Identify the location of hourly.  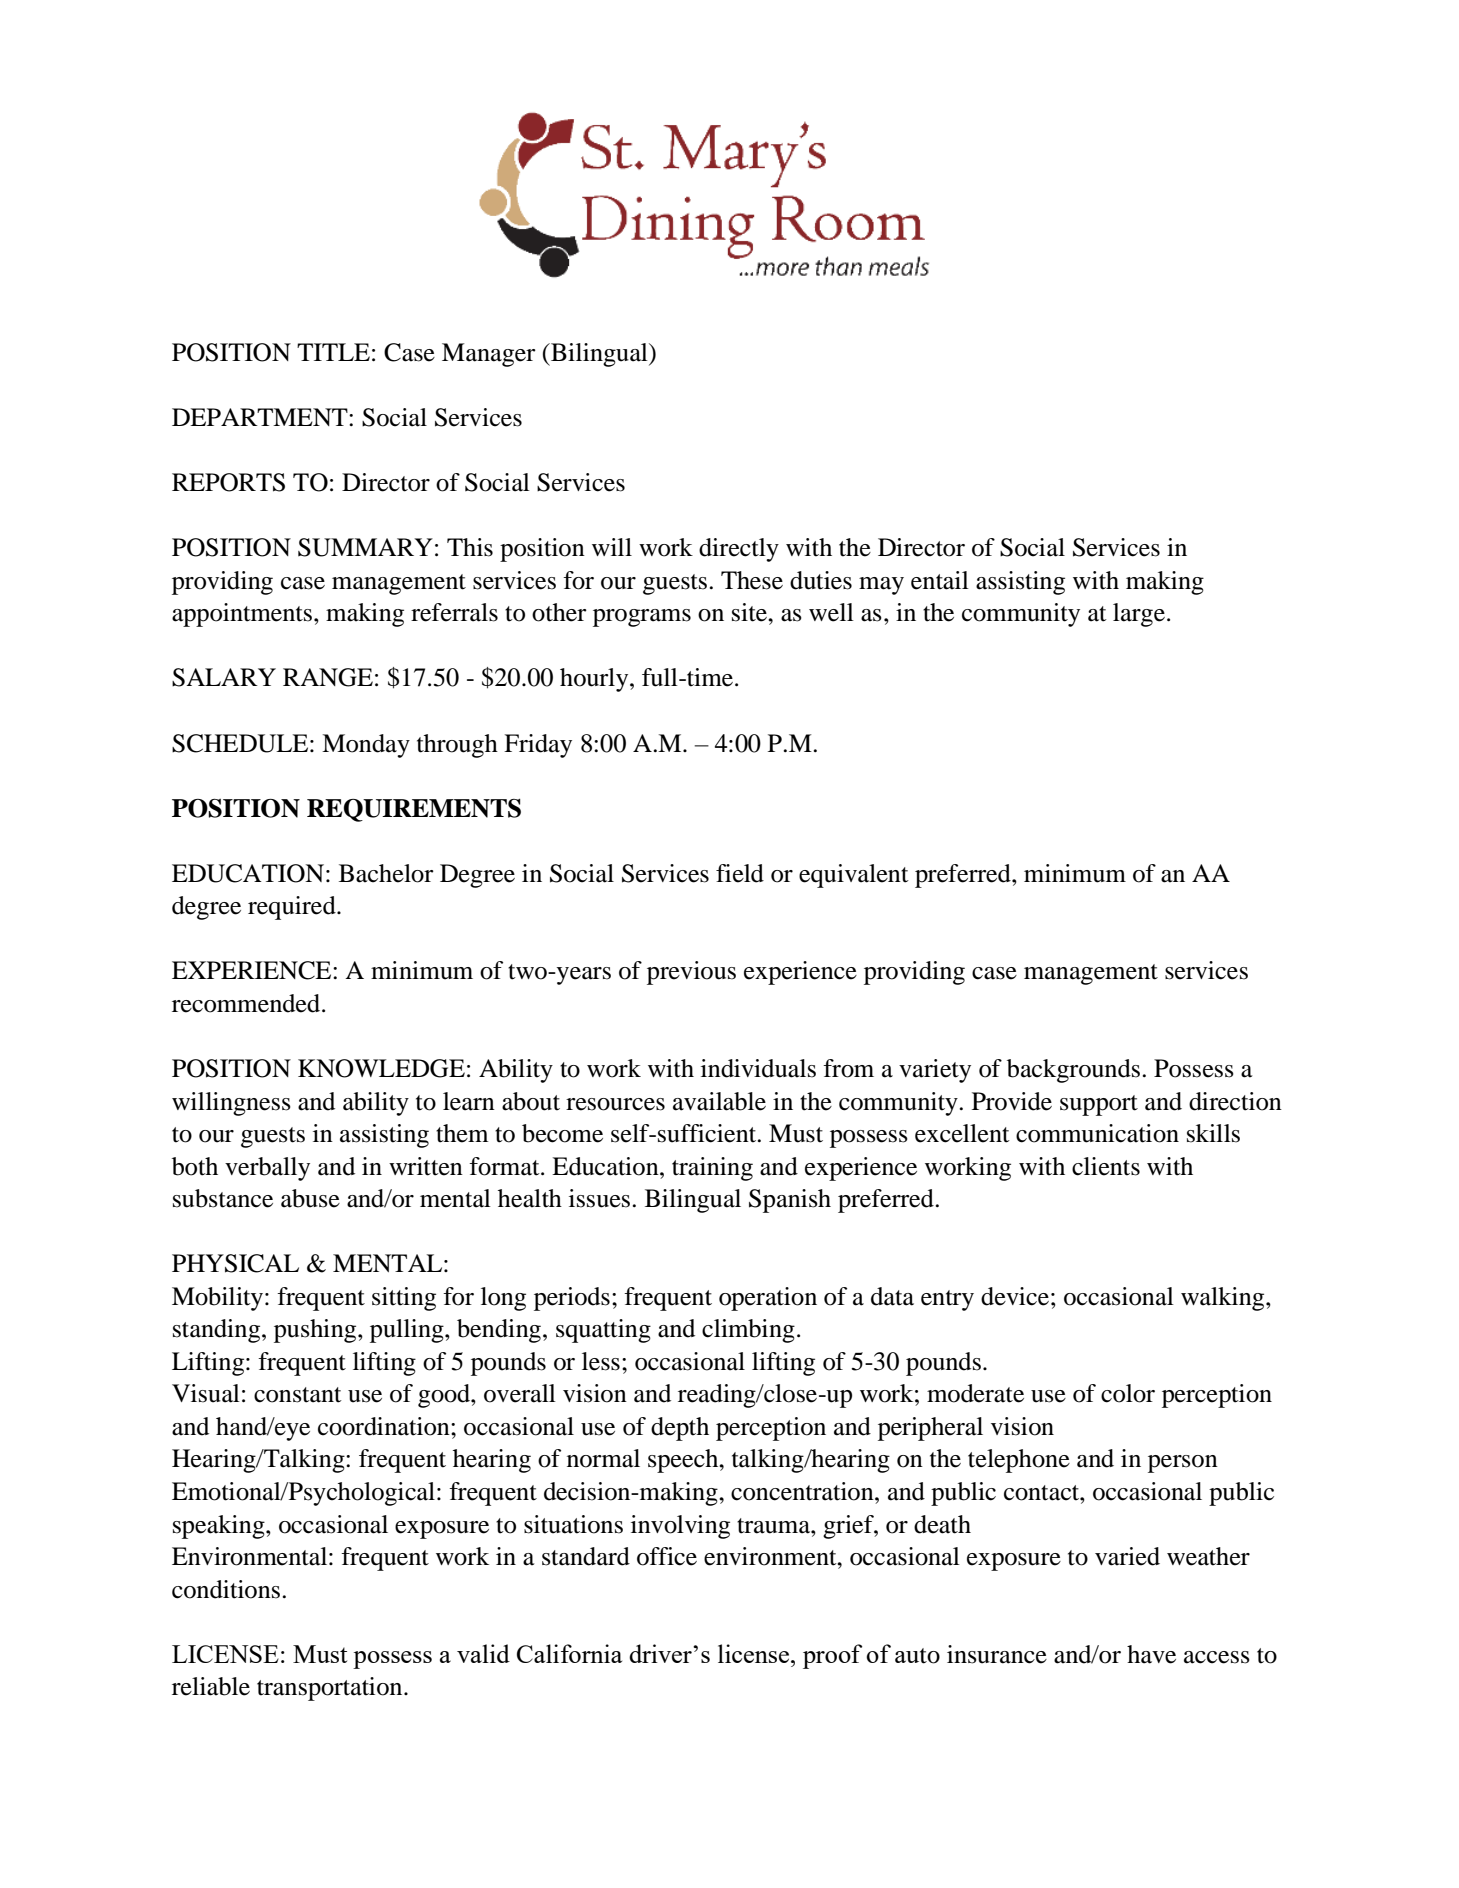
(595, 680).
